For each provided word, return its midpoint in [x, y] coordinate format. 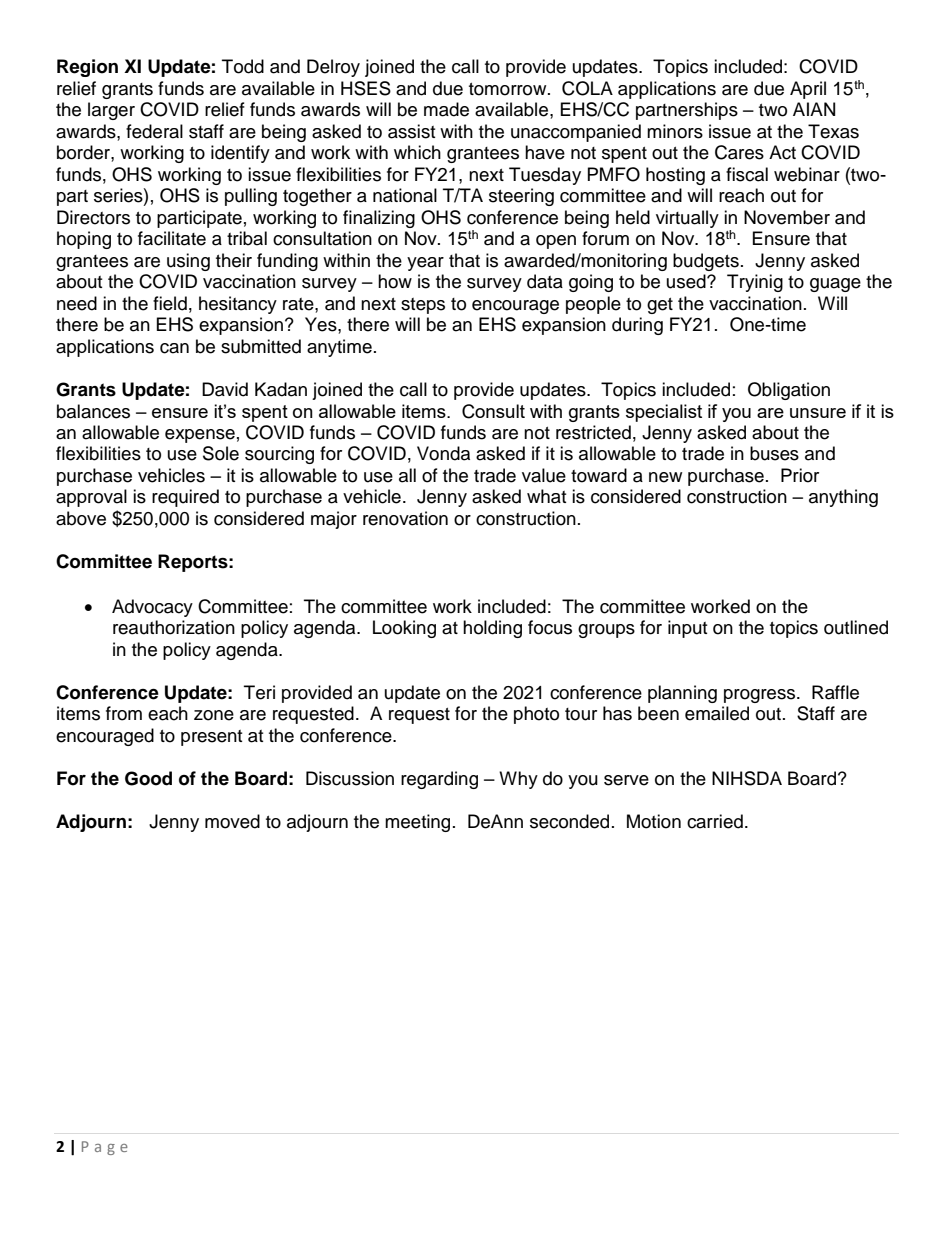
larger [111, 111]
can [174, 348]
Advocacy [152, 608]
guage [835, 285]
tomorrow [509, 89]
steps [423, 306]
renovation [405, 518]
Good [148, 778]
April [808, 90]
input [687, 629]
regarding [439, 780]
